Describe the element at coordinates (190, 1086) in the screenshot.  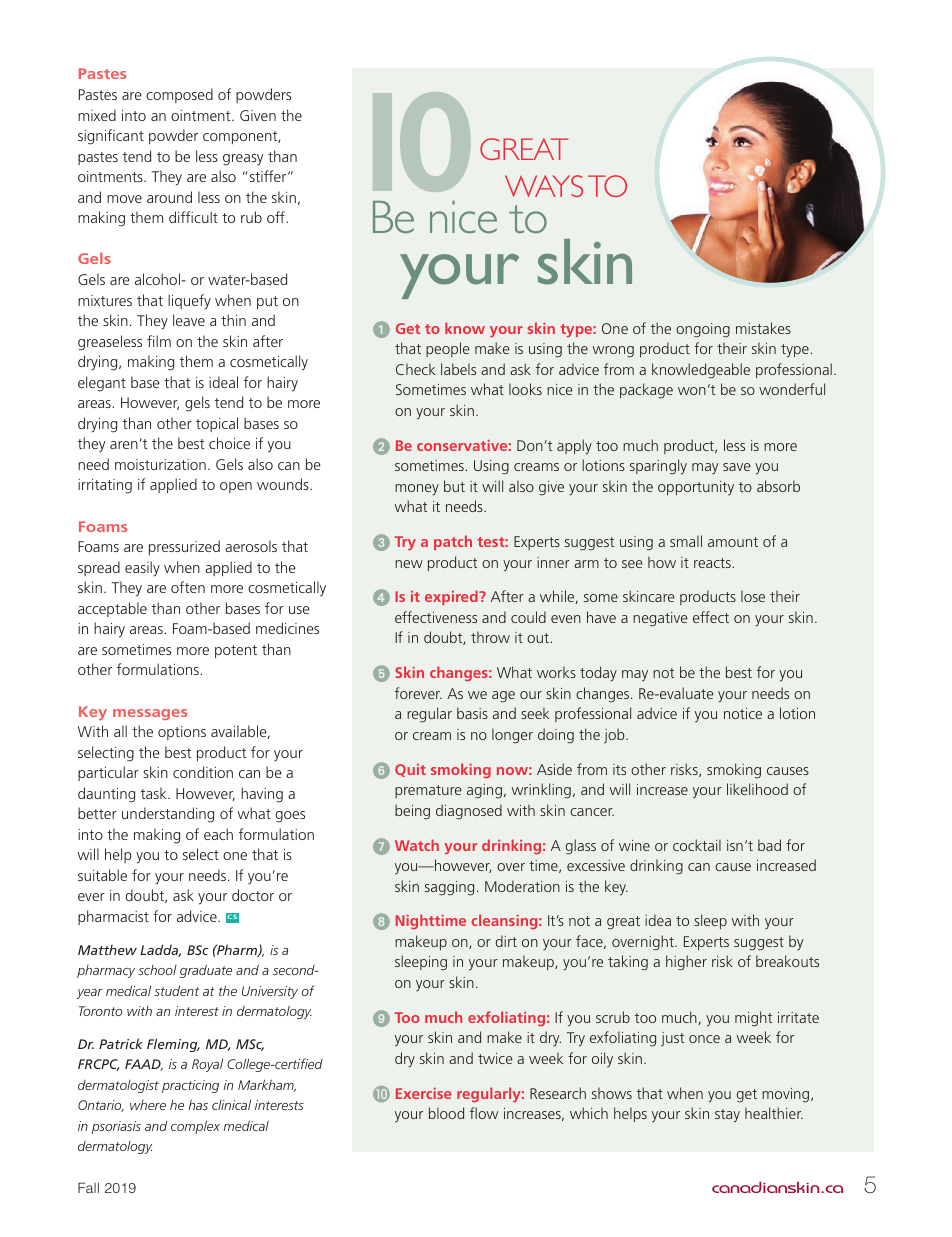
I see `practicing` at that location.
